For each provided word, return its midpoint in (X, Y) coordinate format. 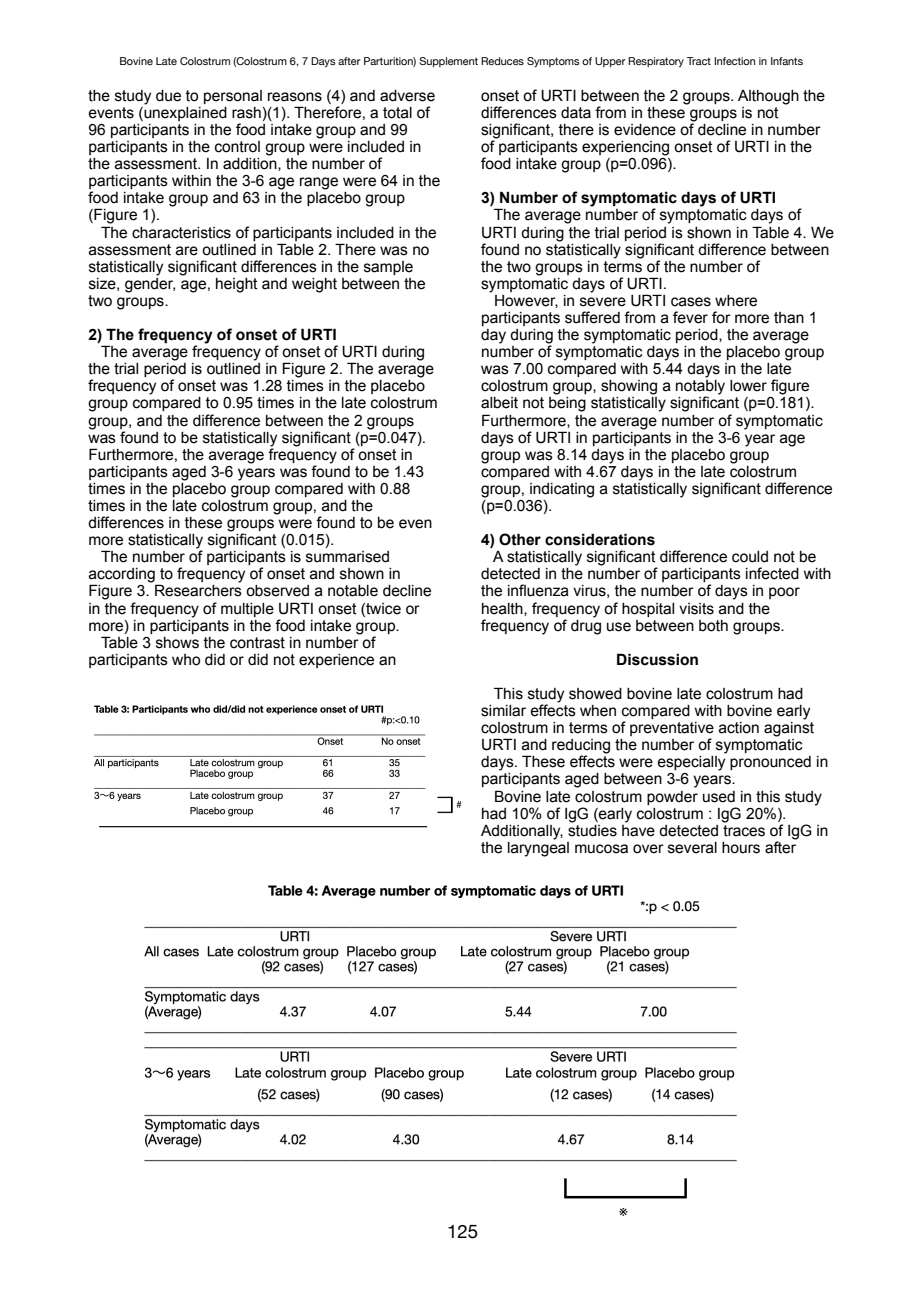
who (186, 660)
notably (700, 388)
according (123, 576)
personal (233, 97)
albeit (499, 403)
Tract (699, 61)
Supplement (449, 62)
